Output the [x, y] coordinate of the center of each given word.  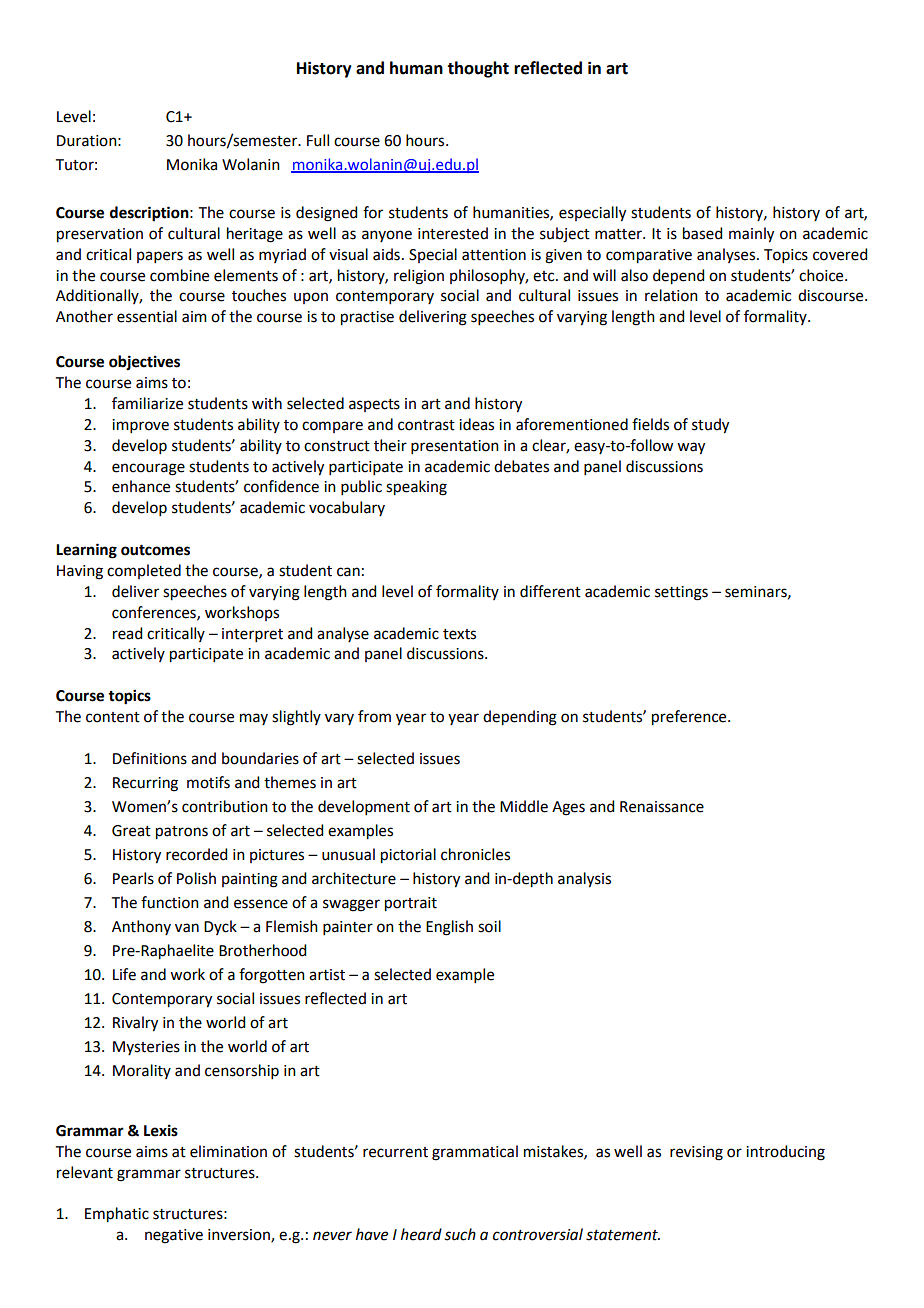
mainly [751, 235]
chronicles [475, 854]
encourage [148, 469]
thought [478, 69]
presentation [455, 447]
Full [318, 140]
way [691, 448]
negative [174, 1236]
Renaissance [662, 807]
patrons [182, 833]
